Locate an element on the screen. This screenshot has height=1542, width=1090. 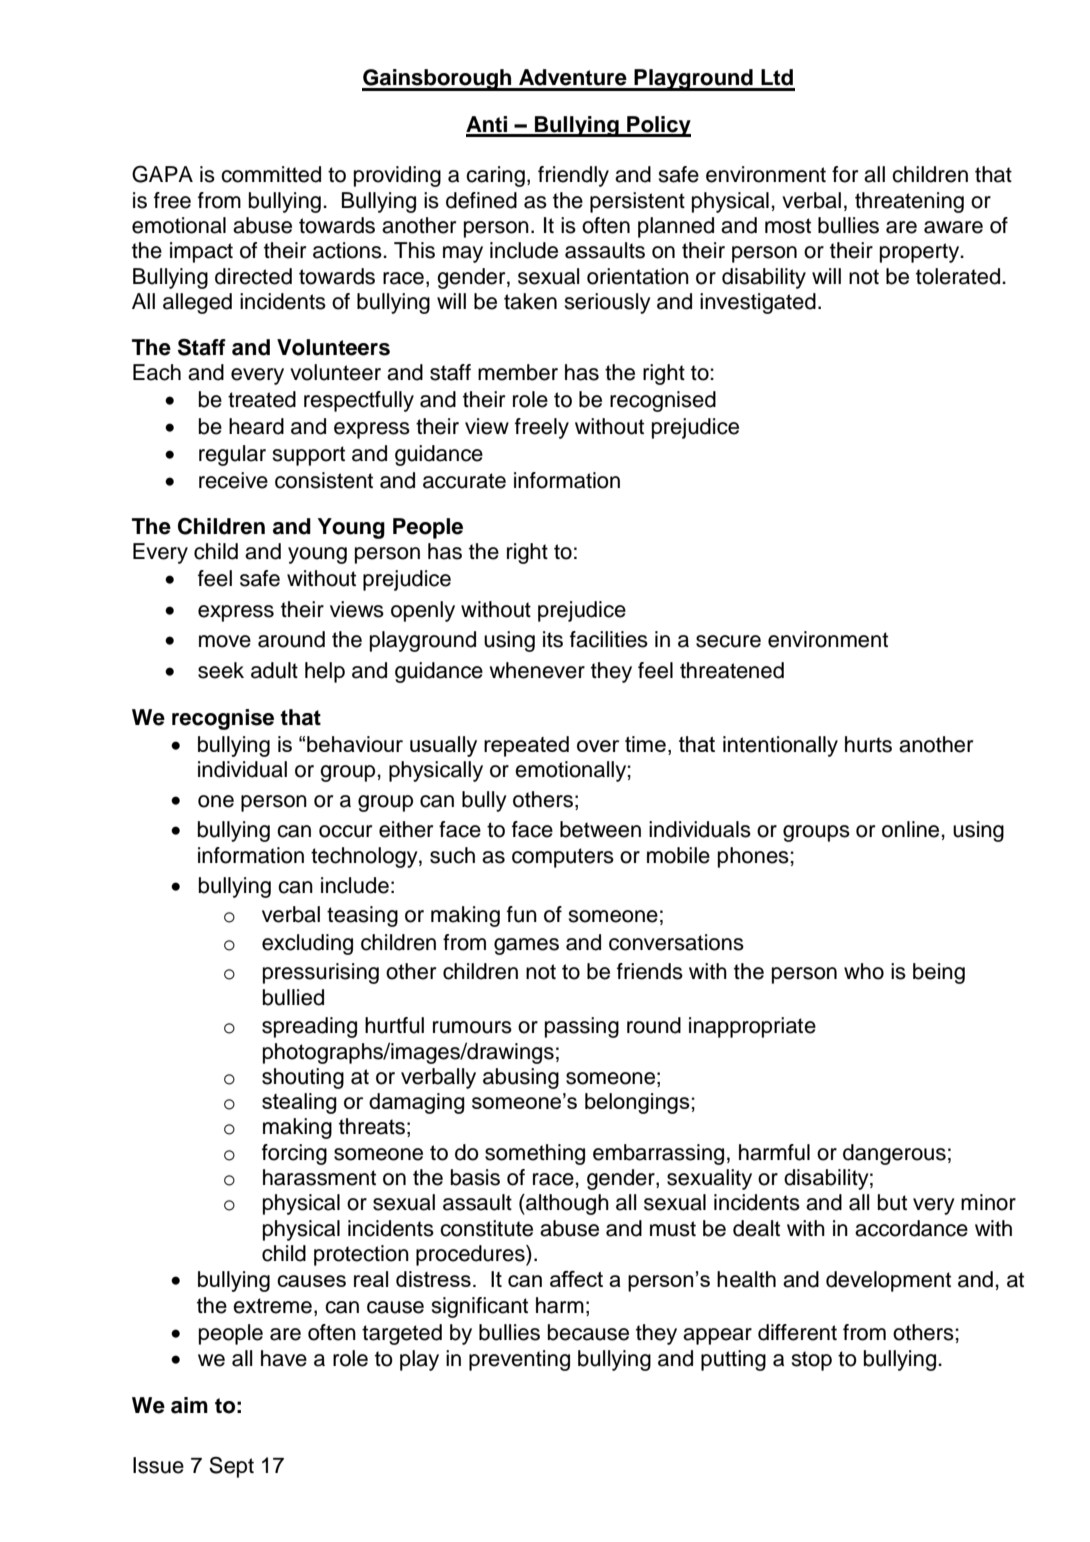
committed is located at coordinates (271, 174).
